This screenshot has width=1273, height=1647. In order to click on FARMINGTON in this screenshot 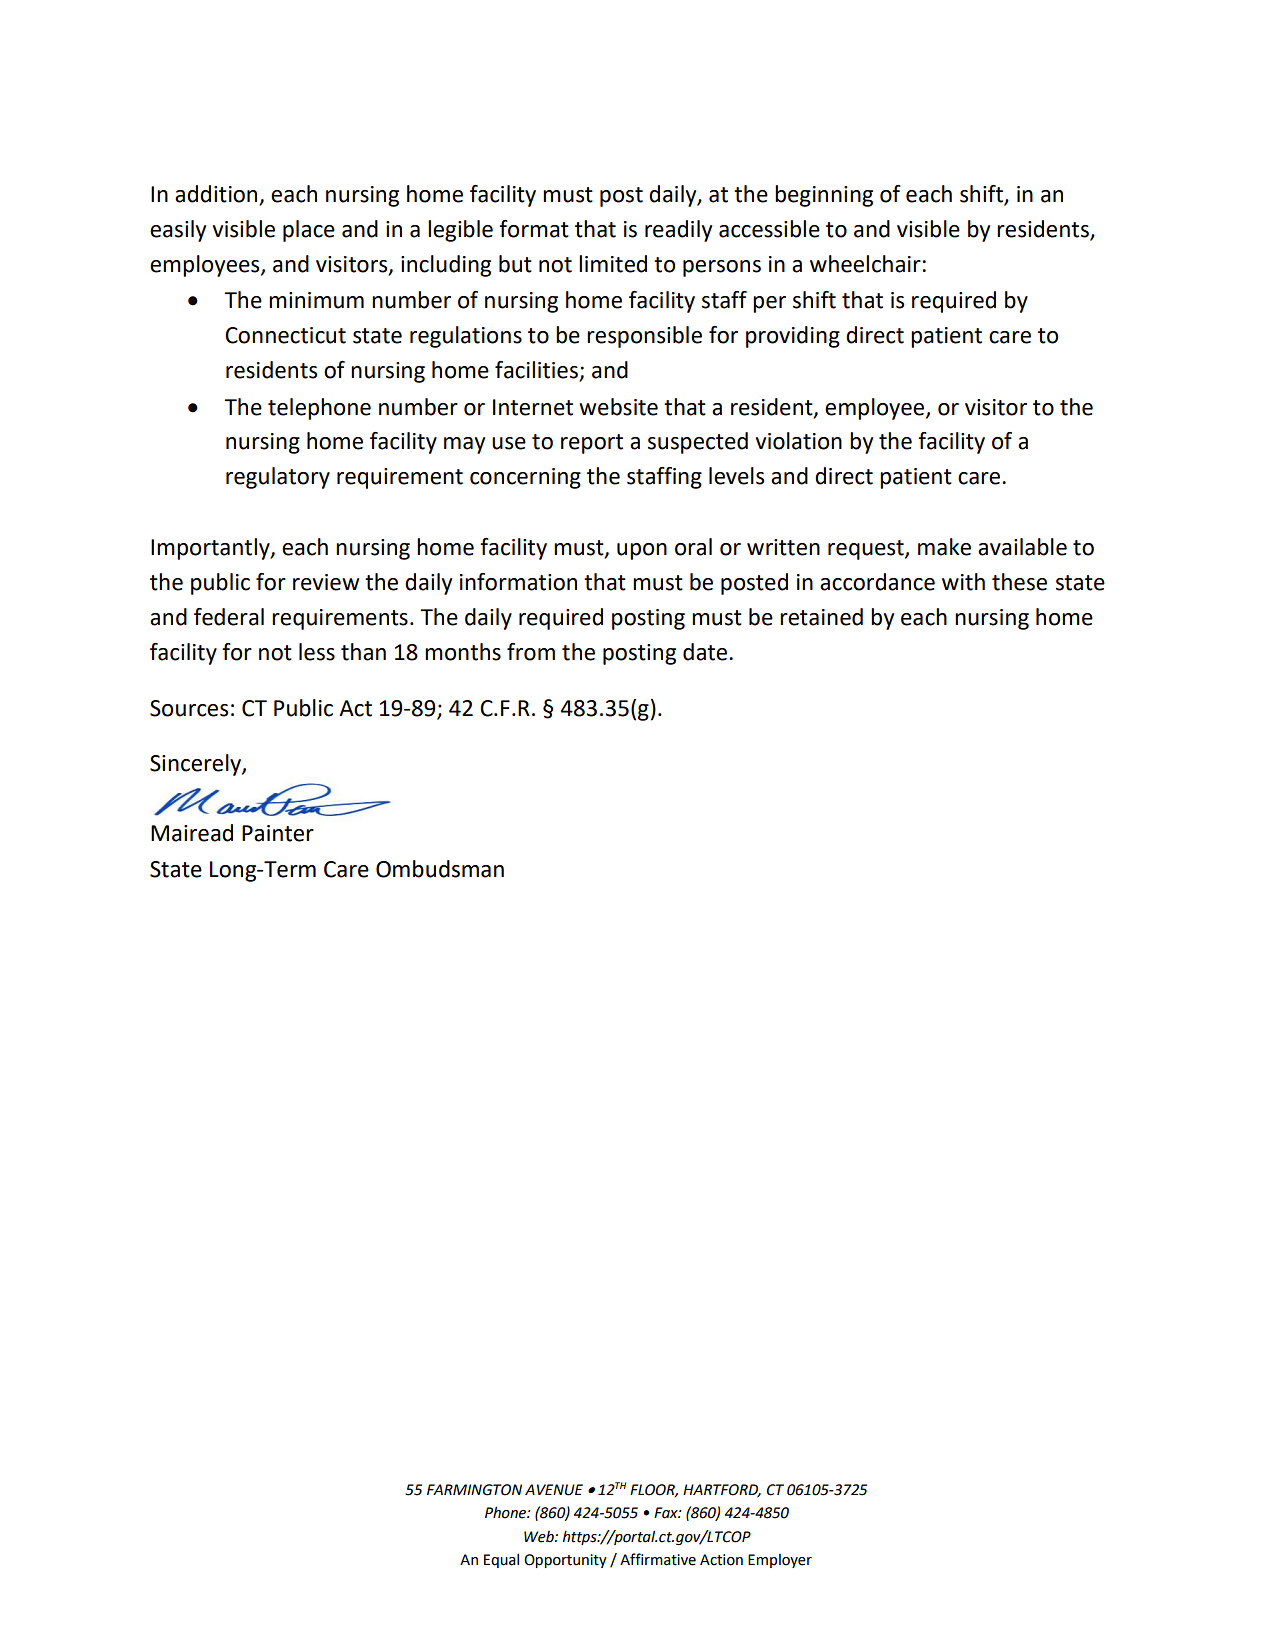, I will do `click(474, 1490)`.
